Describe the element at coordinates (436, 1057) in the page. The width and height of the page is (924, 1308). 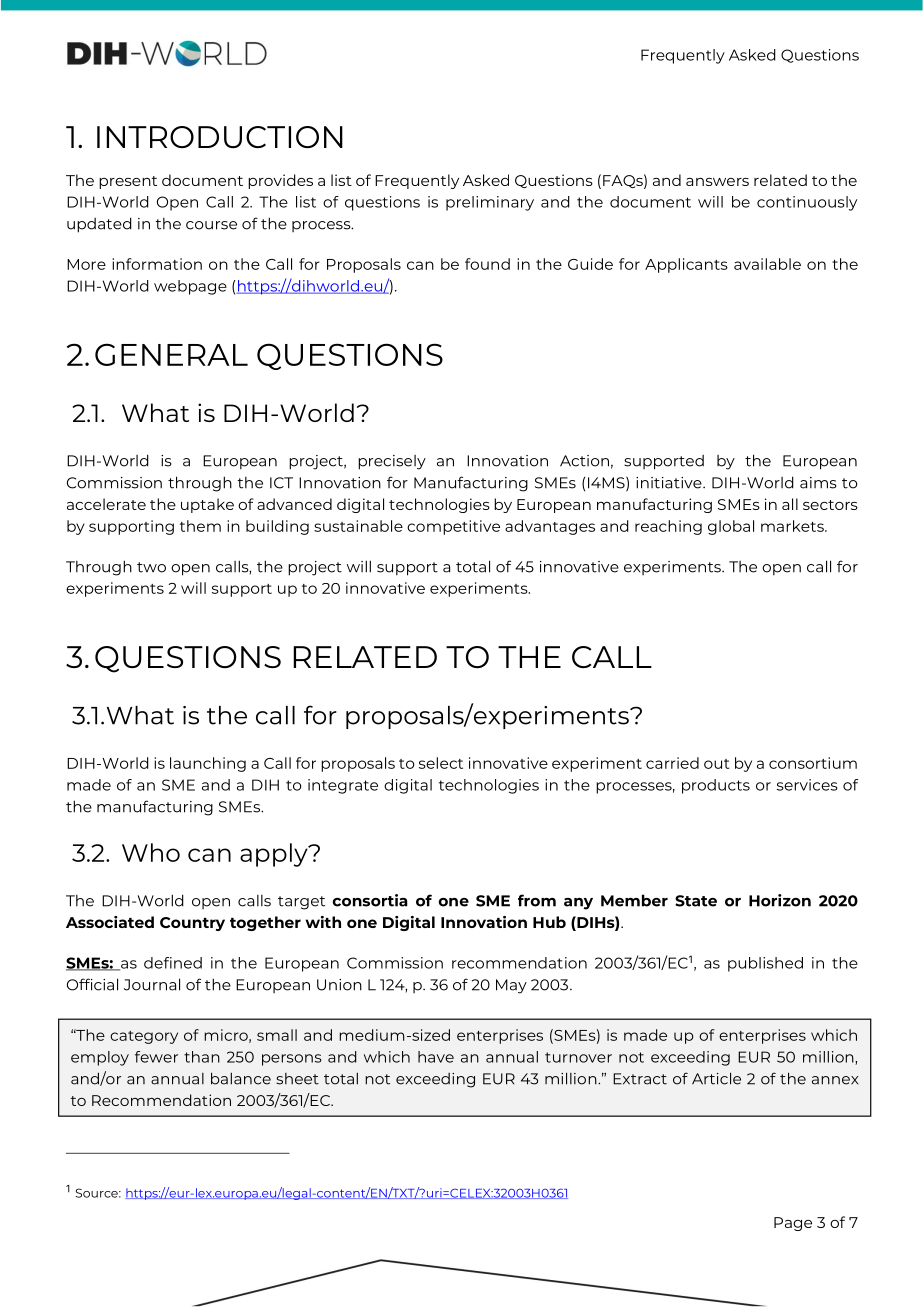
I see `have` at that location.
